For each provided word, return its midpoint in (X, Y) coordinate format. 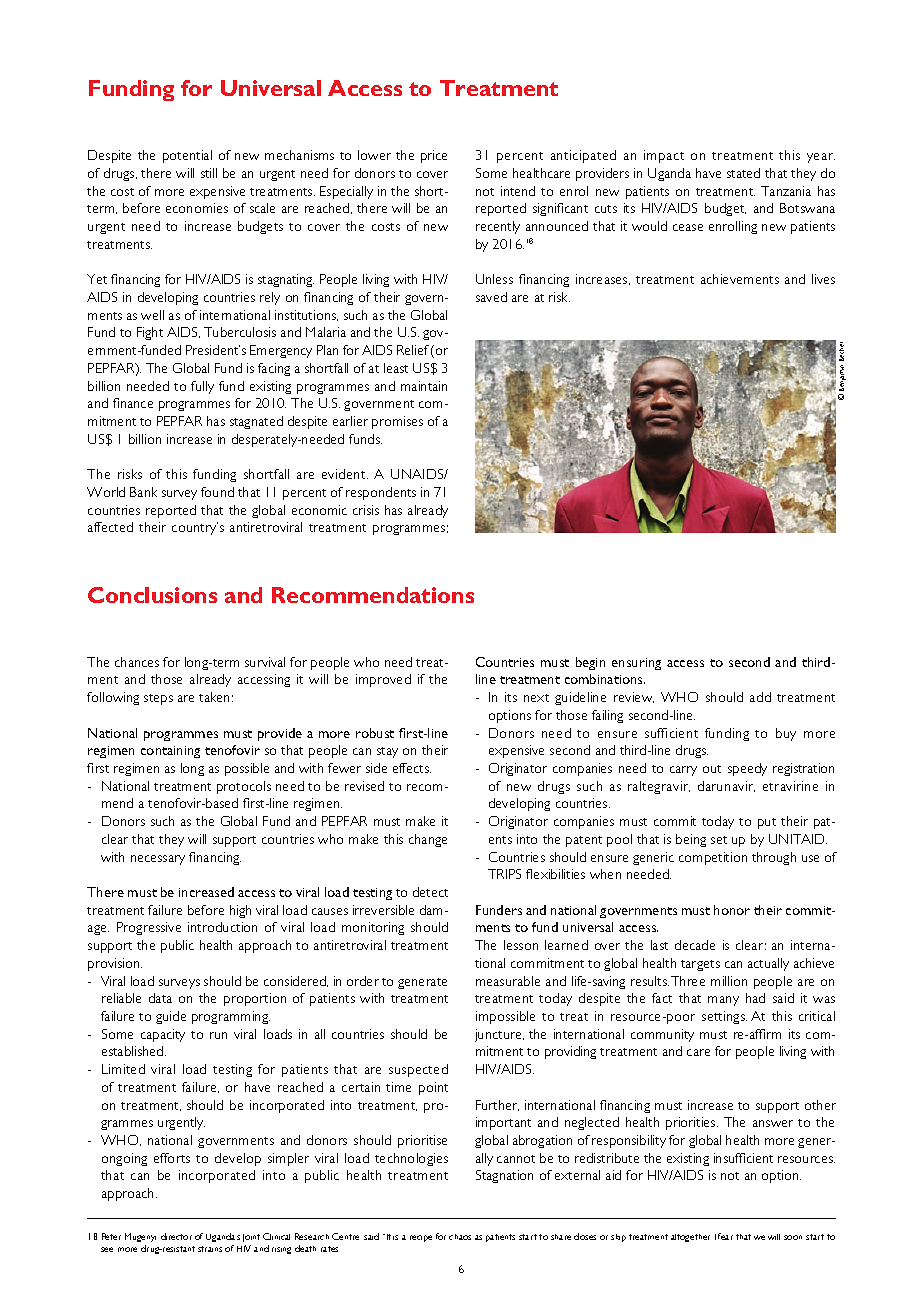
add (760, 697)
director (176, 1236)
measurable (508, 981)
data (160, 998)
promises (397, 422)
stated (743, 173)
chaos (460, 1237)
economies (197, 208)
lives (823, 279)
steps (158, 699)
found (217, 492)
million (729, 981)
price (434, 156)
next (536, 698)
